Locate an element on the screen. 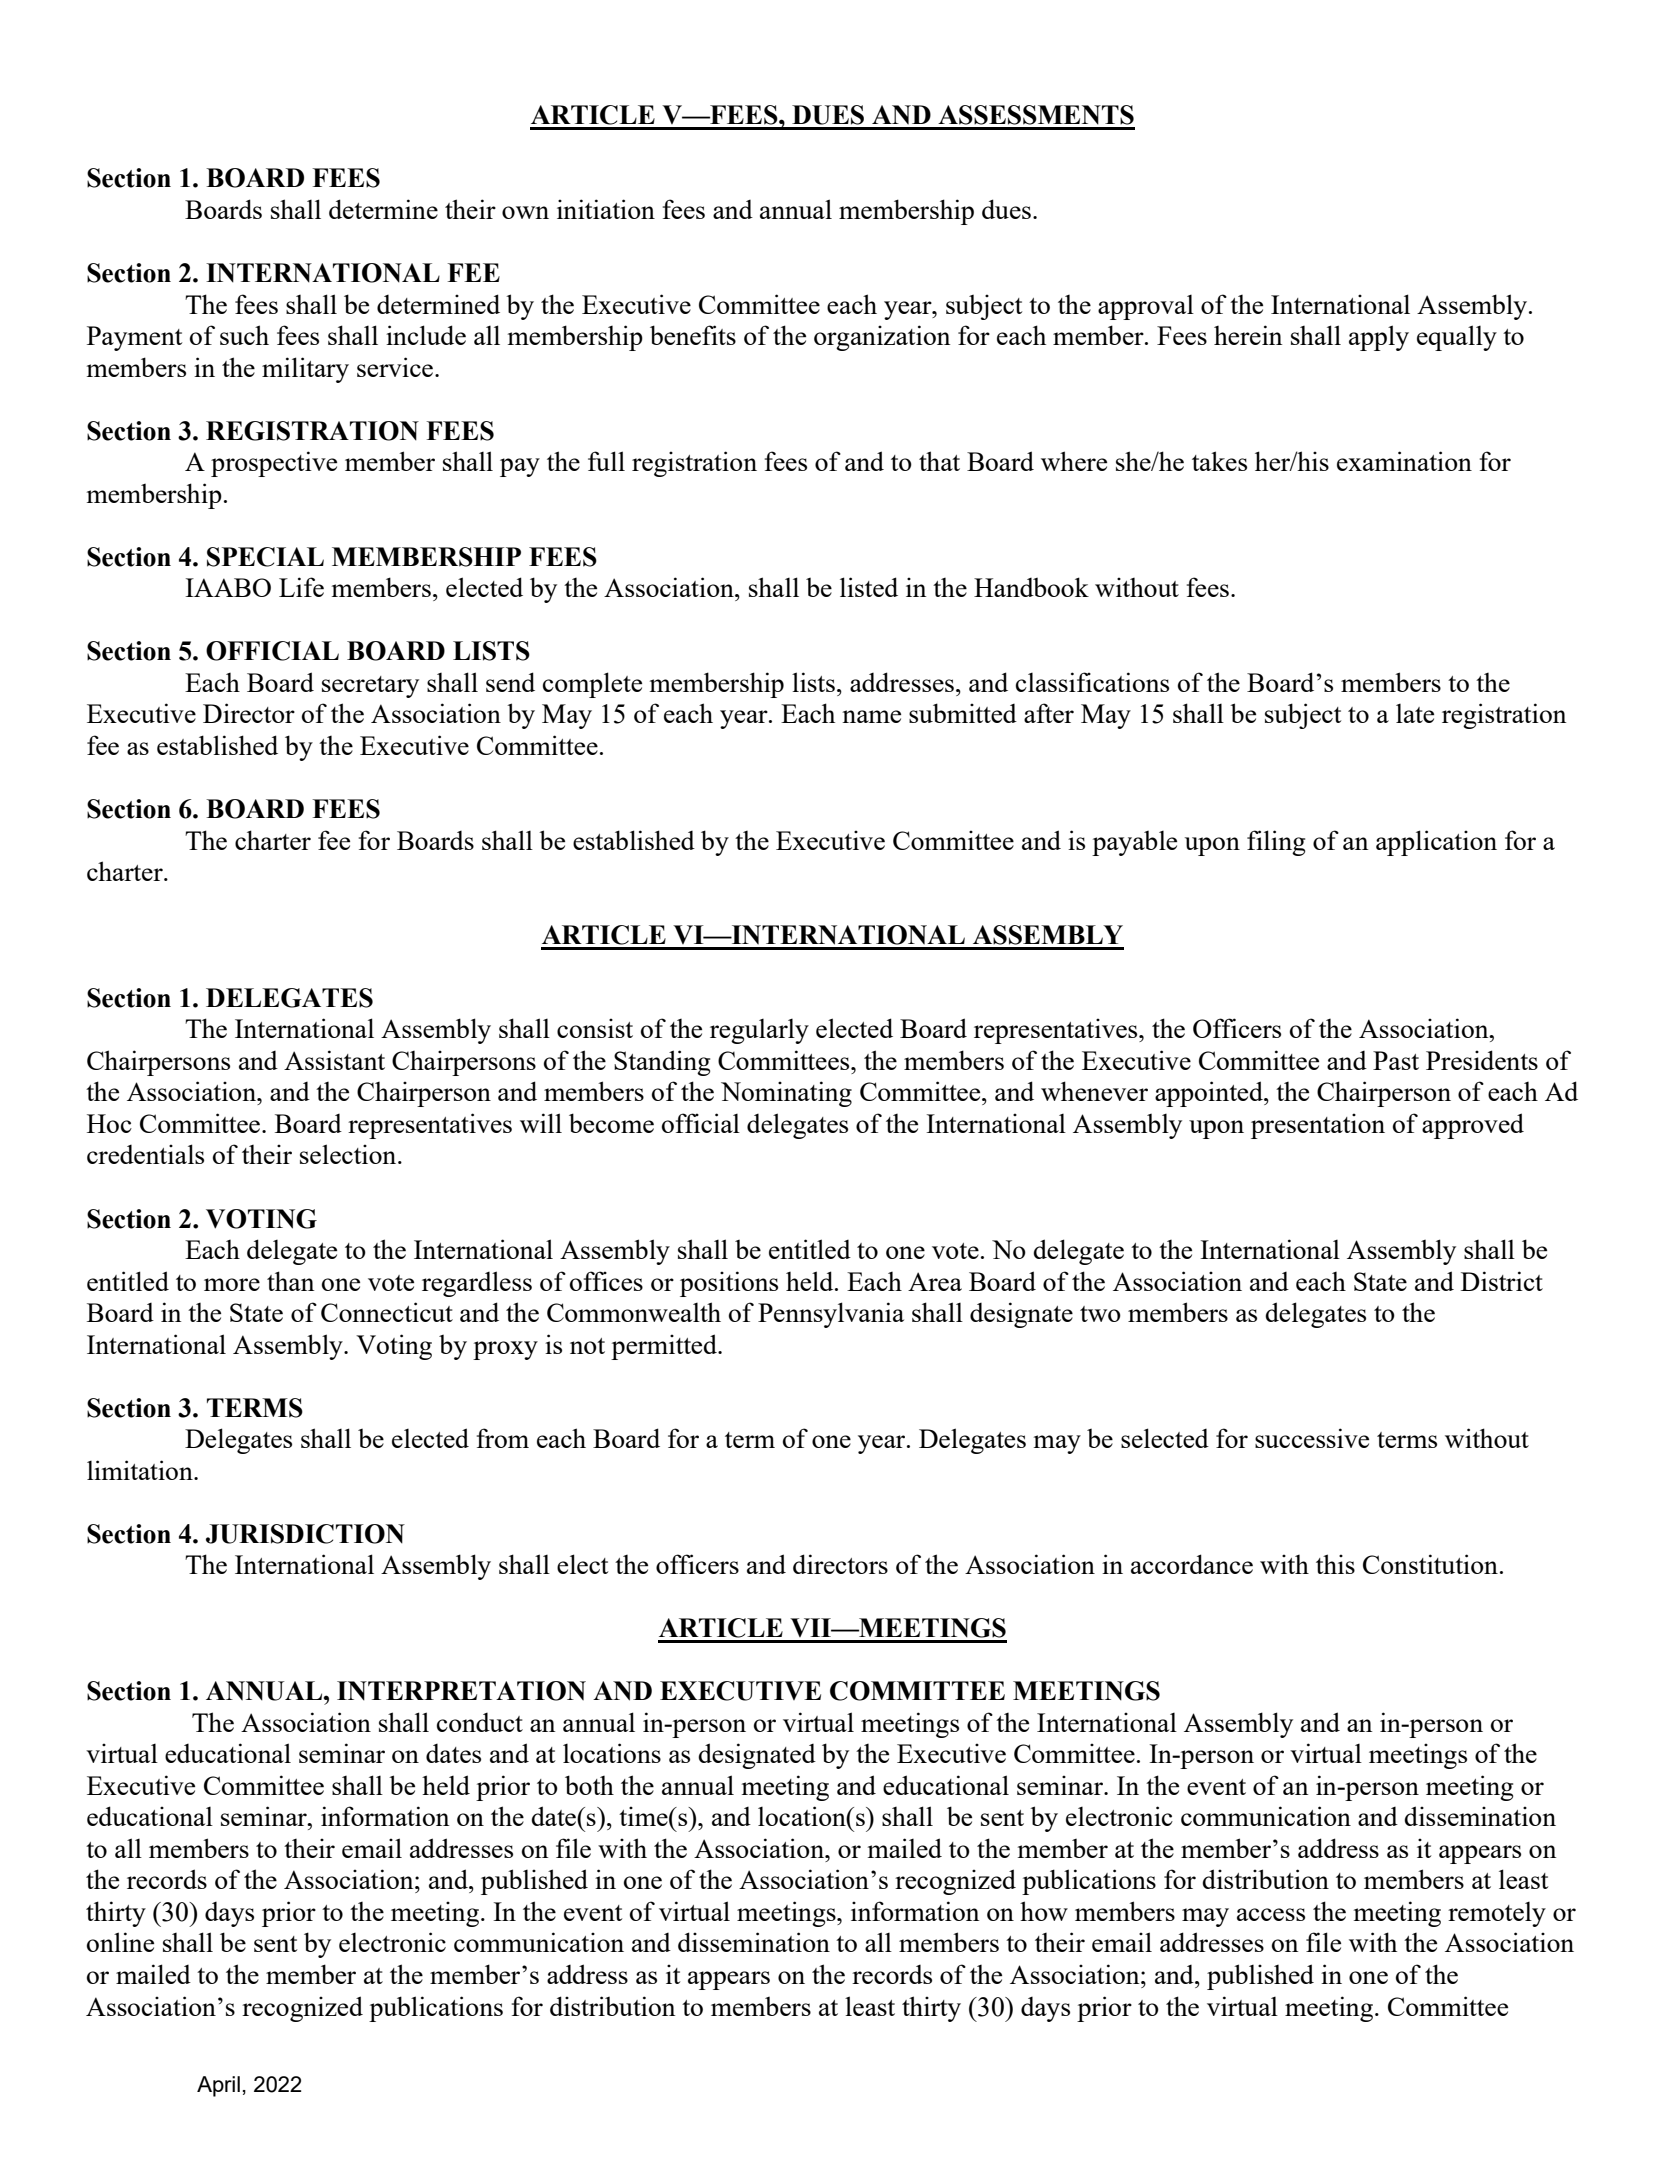 The image size is (1678, 2171). Nominating is located at coordinates (786, 1094).
